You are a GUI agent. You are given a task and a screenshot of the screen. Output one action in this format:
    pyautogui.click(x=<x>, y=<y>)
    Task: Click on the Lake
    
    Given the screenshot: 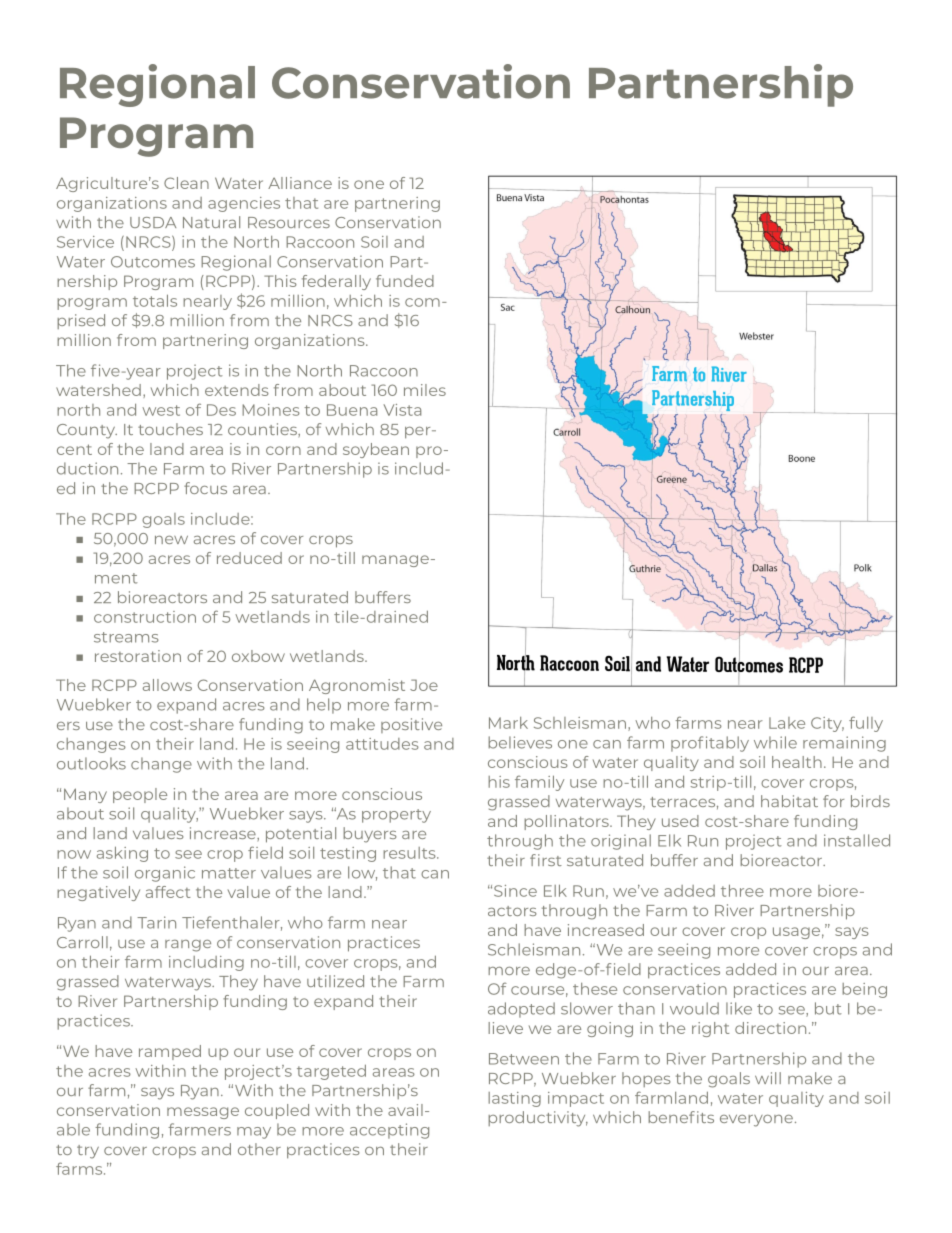 What is the action you would take?
    pyautogui.click(x=787, y=723)
